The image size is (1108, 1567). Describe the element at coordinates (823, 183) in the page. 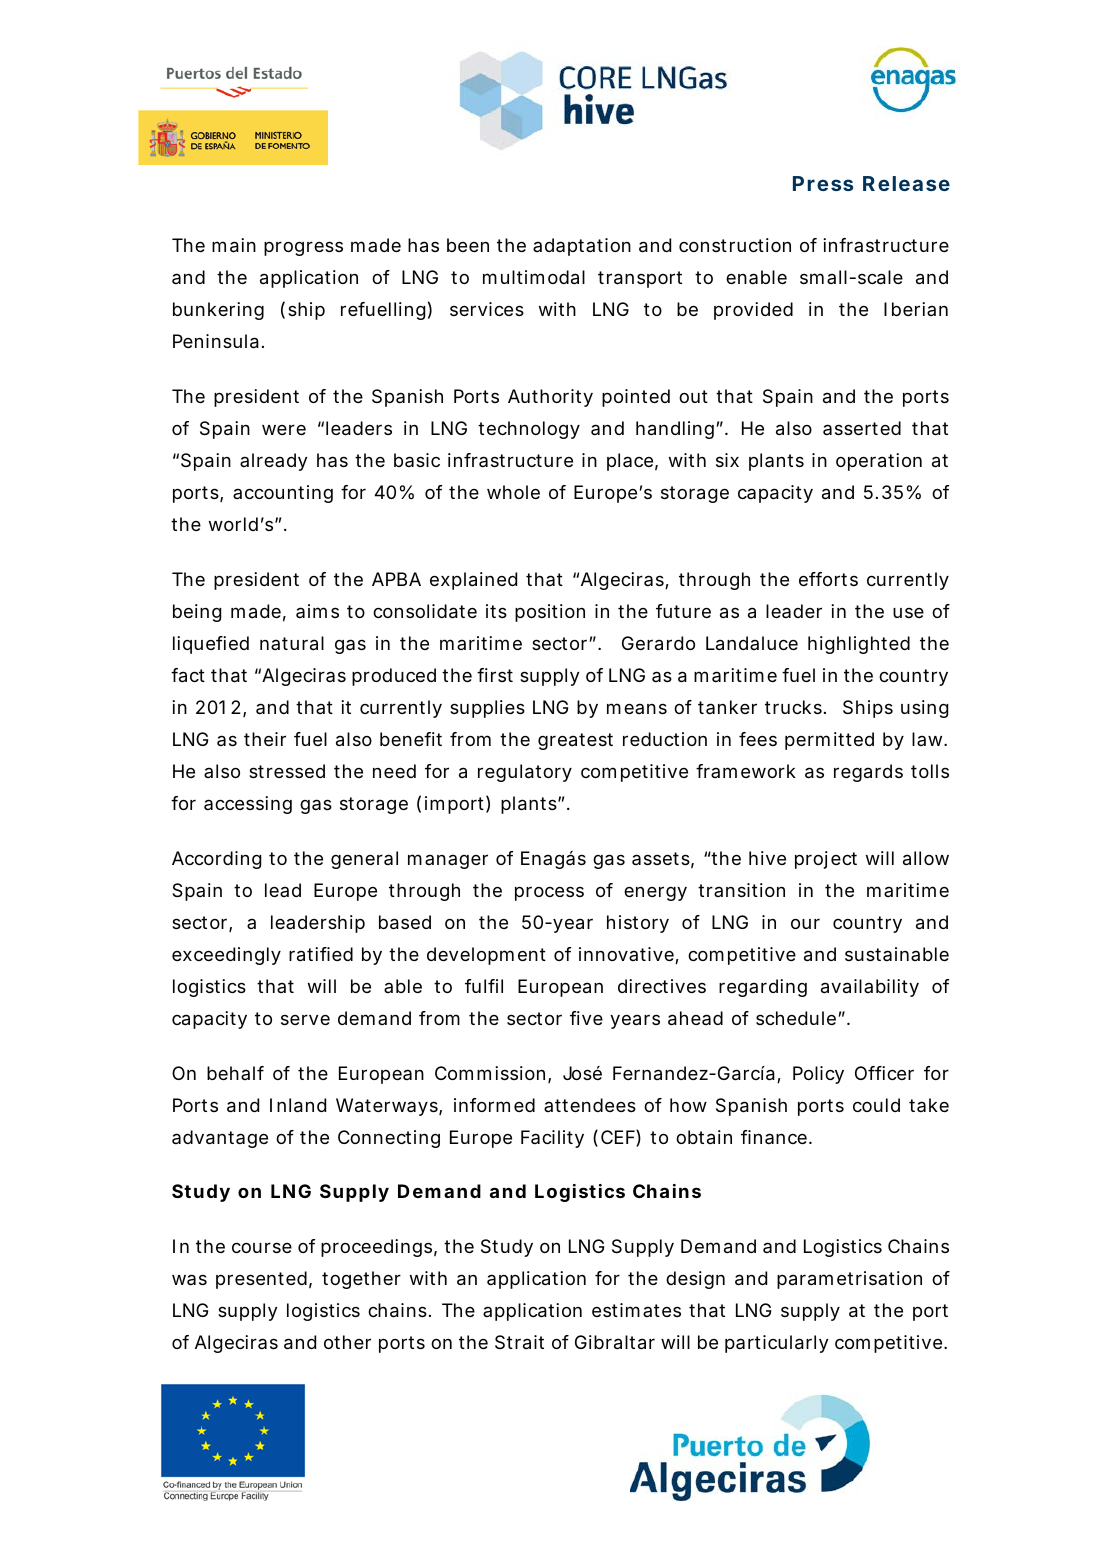

I see `Press` at that location.
